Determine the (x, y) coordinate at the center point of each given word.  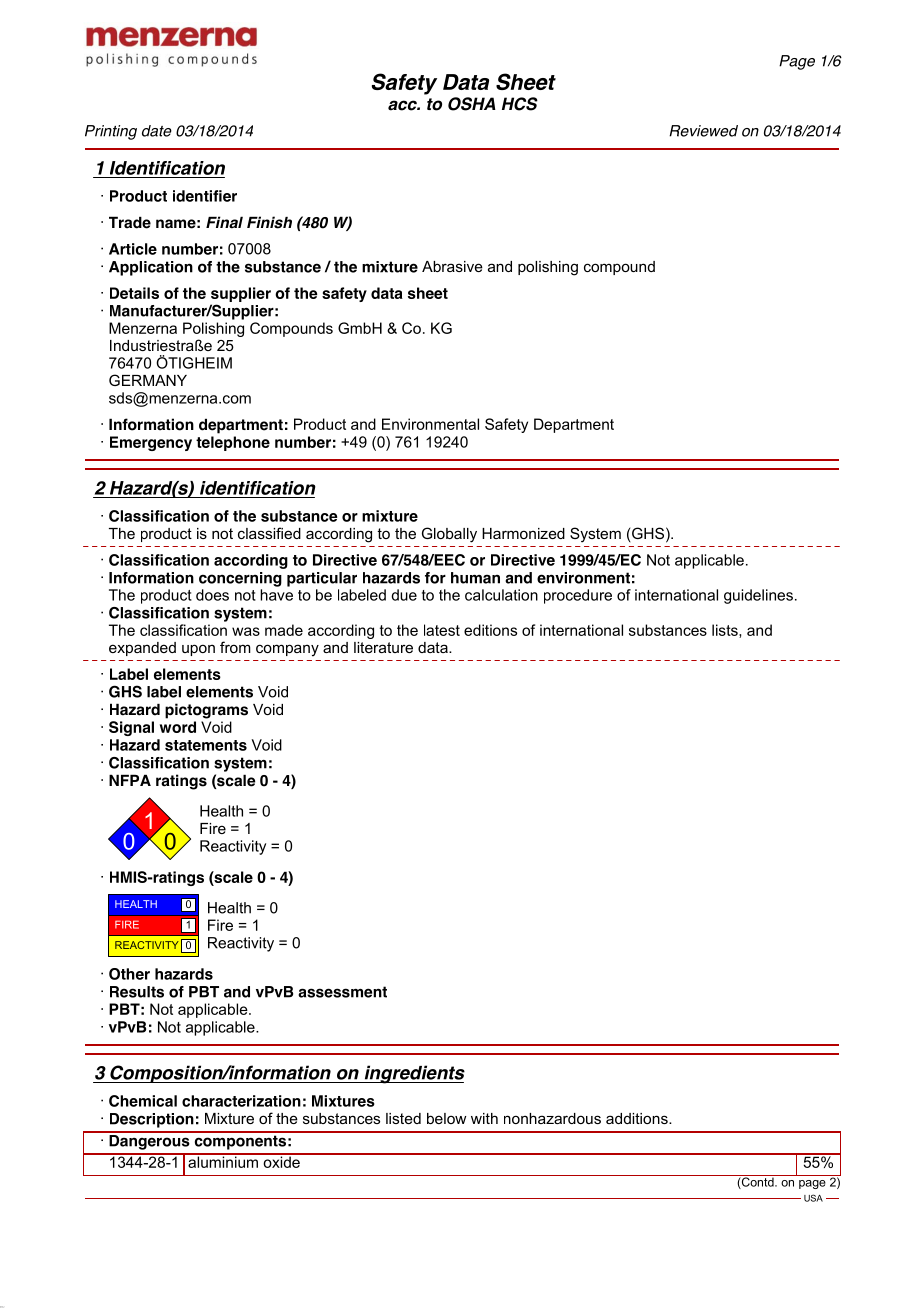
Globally (449, 535)
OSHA (472, 104)
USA (813, 1198)
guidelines (758, 596)
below (446, 1118)
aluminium (223, 1161)
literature (383, 647)
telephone (233, 443)
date (157, 131)
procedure (578, 596)
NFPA (130, 780)
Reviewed (703, 131)
